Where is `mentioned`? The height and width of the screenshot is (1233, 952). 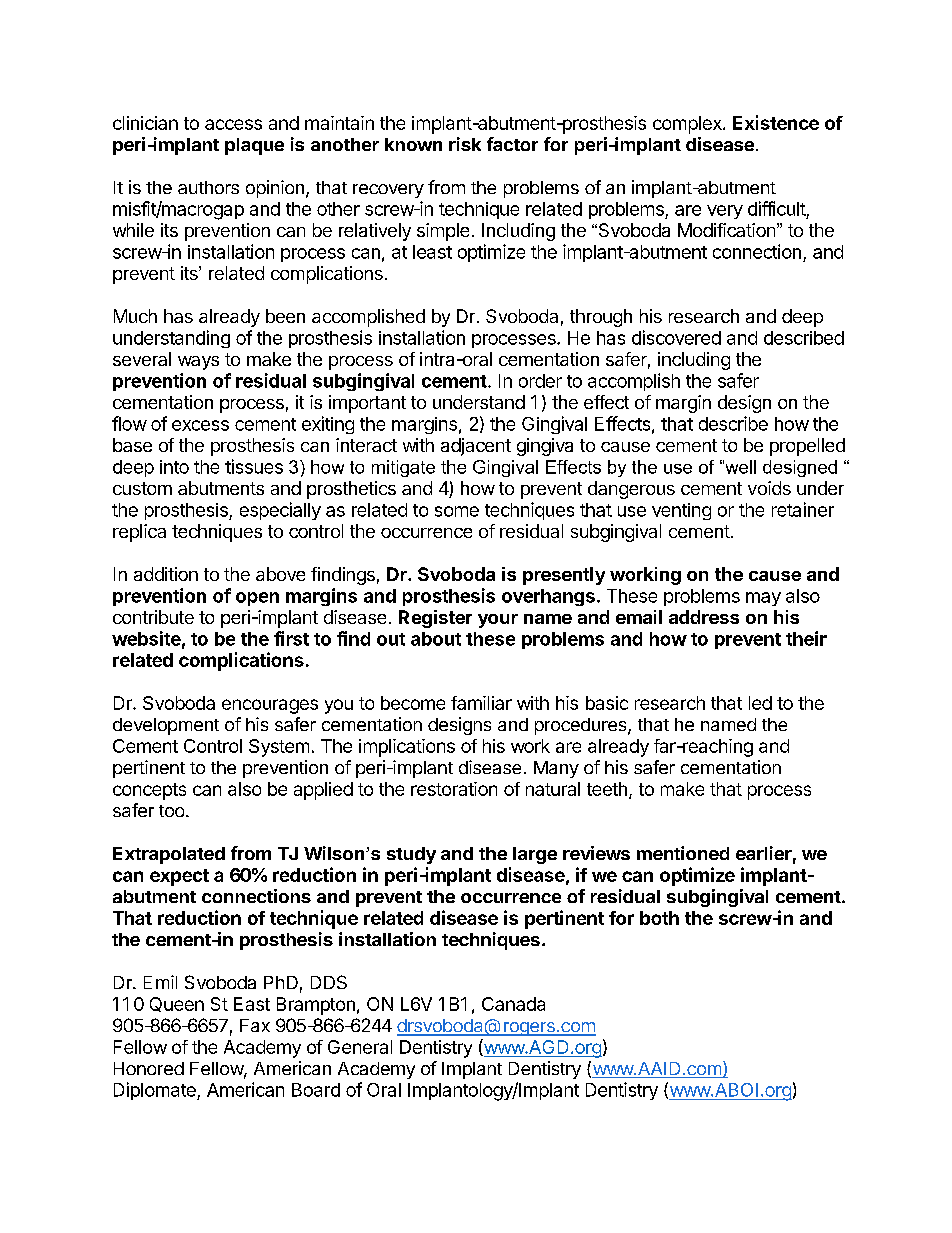 mentioned is located at coordinates (683, 853).
